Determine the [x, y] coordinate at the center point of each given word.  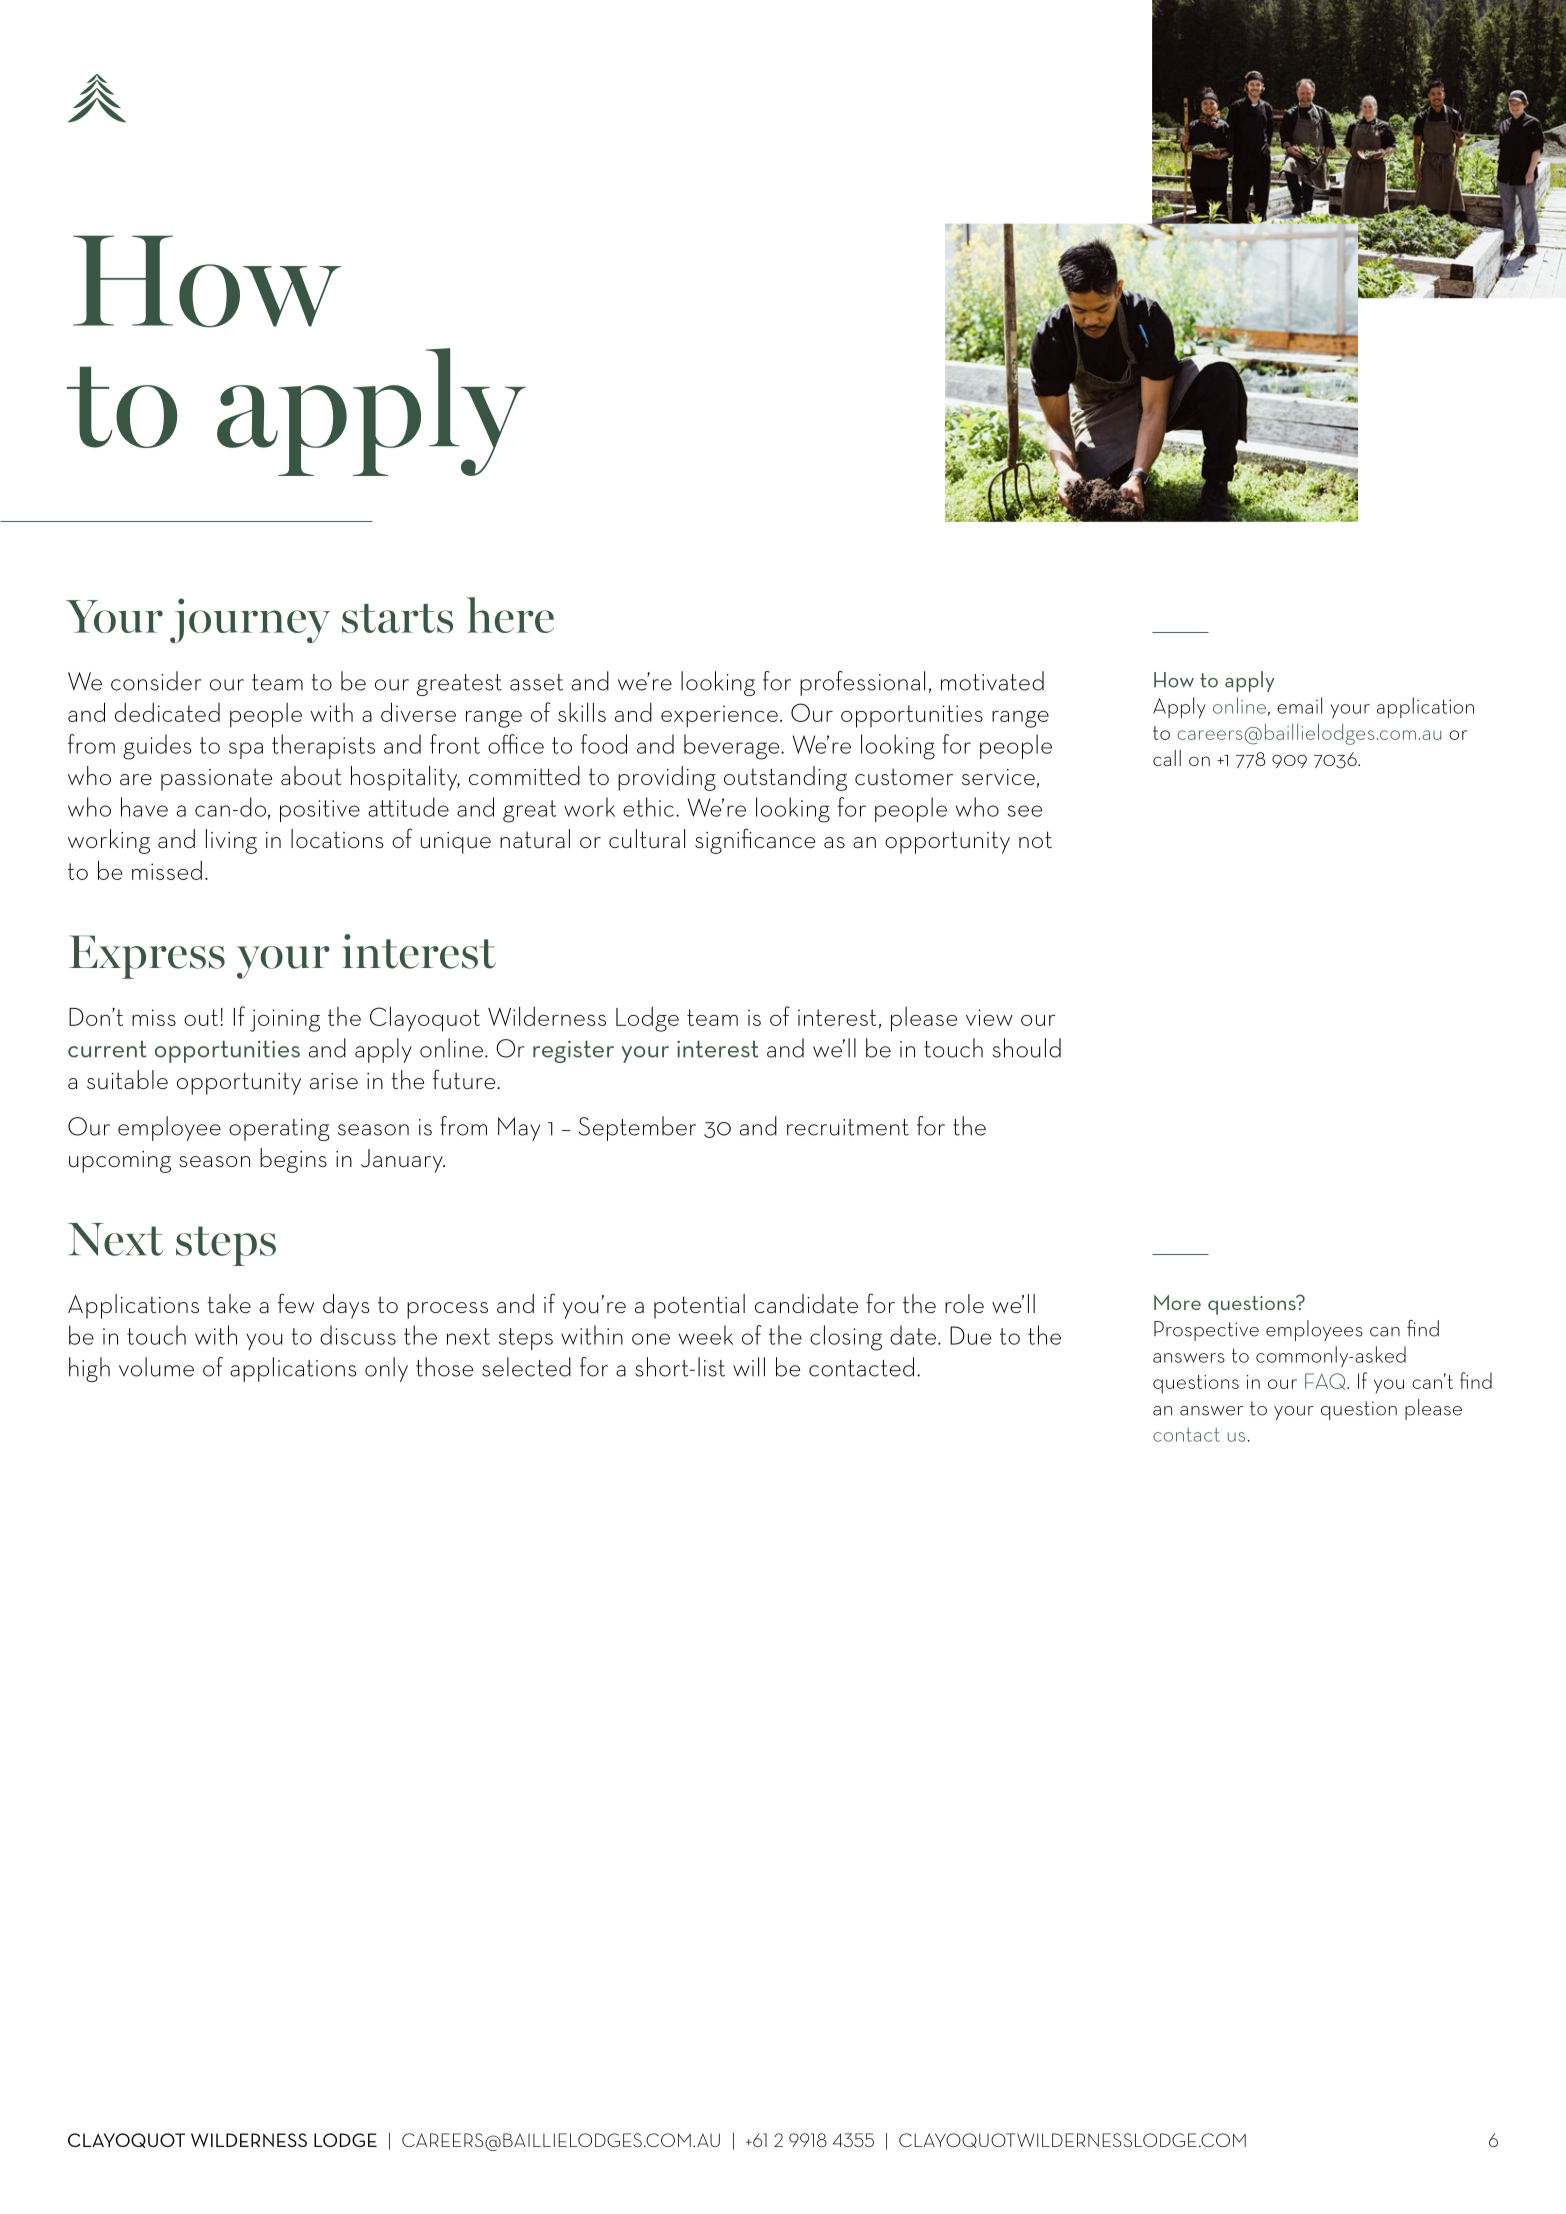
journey [250, 620]
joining [285, 1020]
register [573, 1051]
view [989, 1017]
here [510, 615]
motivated [992, 681]
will [749, 1367]
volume [156, 1367]
